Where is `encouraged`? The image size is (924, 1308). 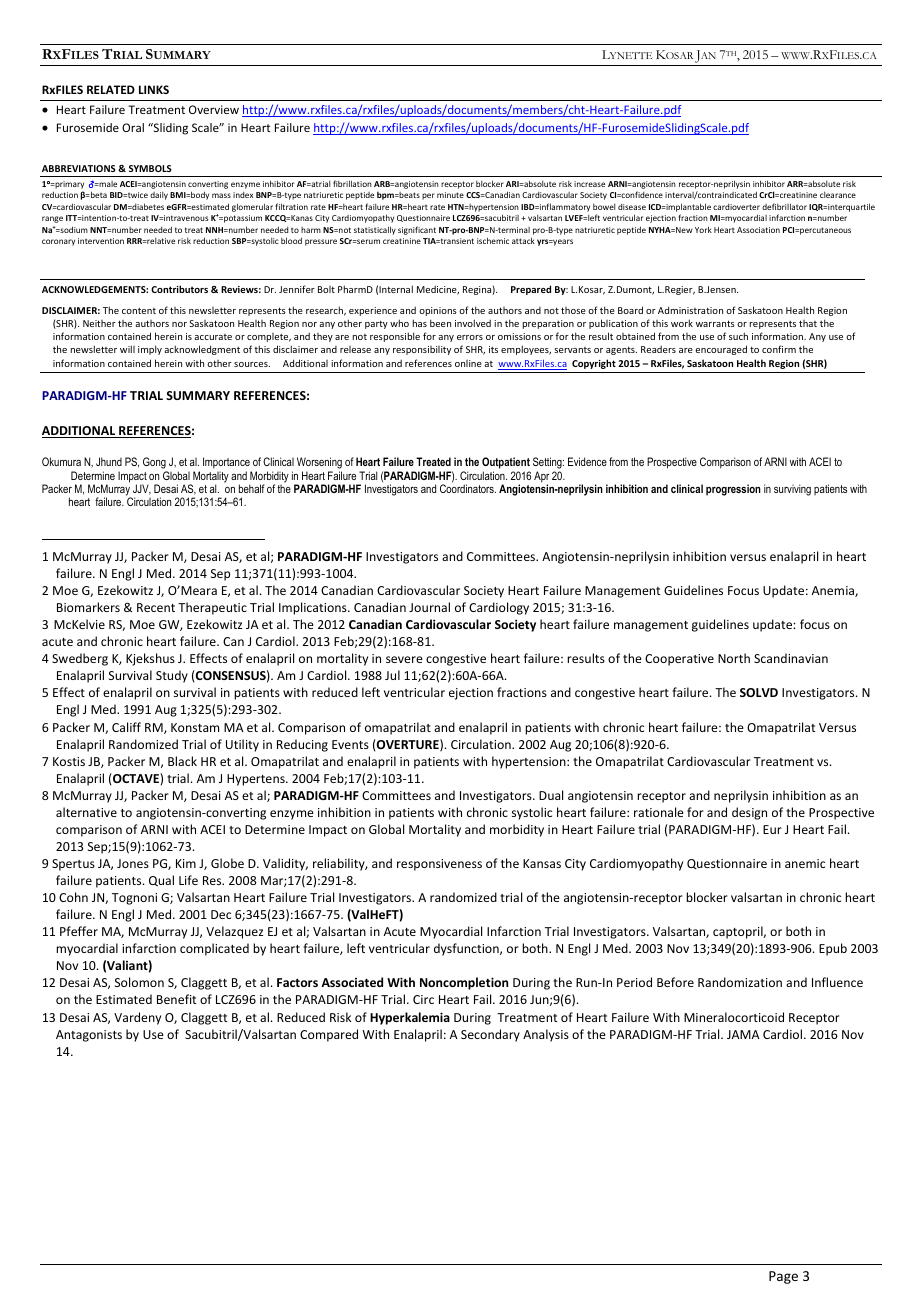
encouraged is located at coordinates (721, 350).
